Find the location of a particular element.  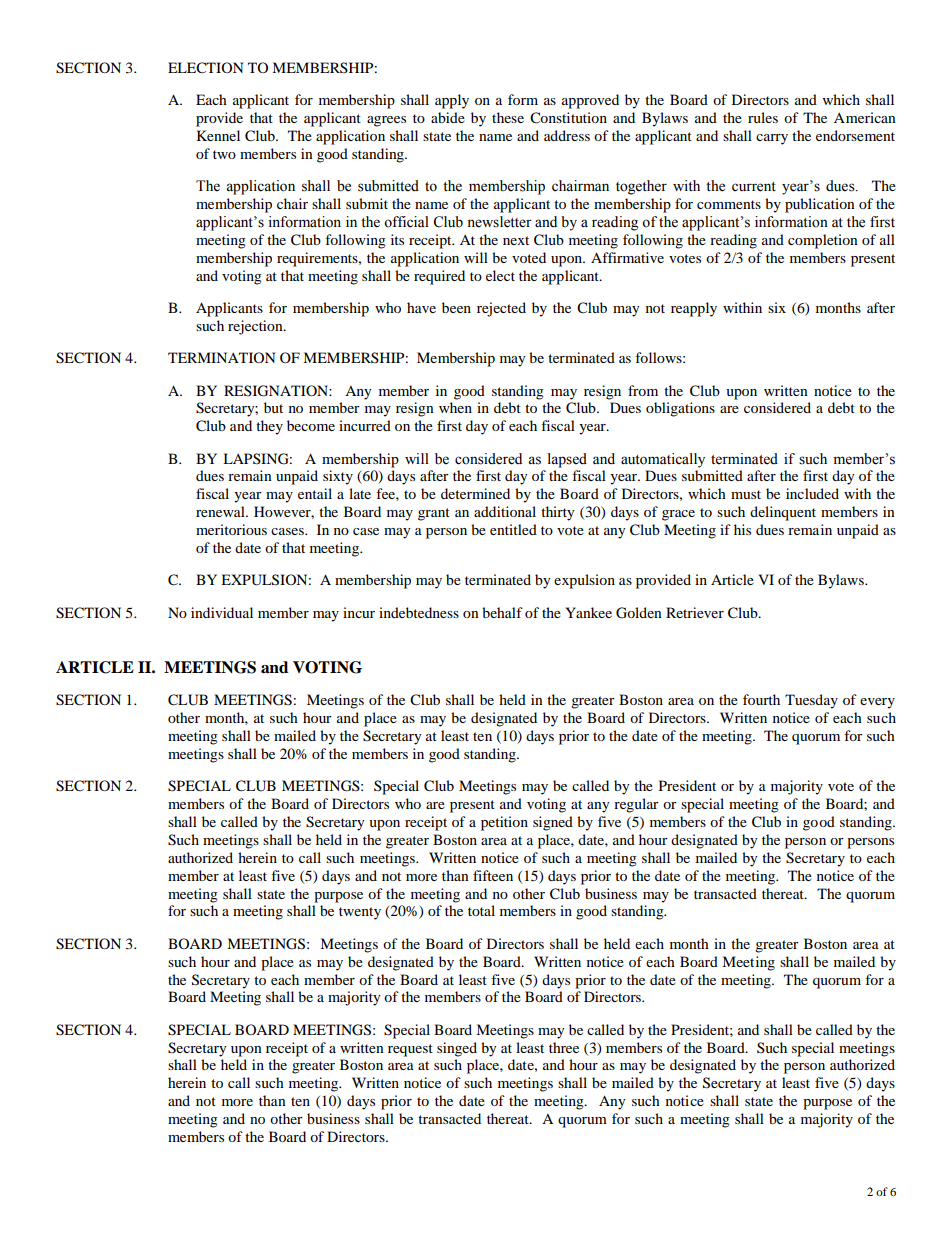

lapsed is located at coordinates (567, 460).
